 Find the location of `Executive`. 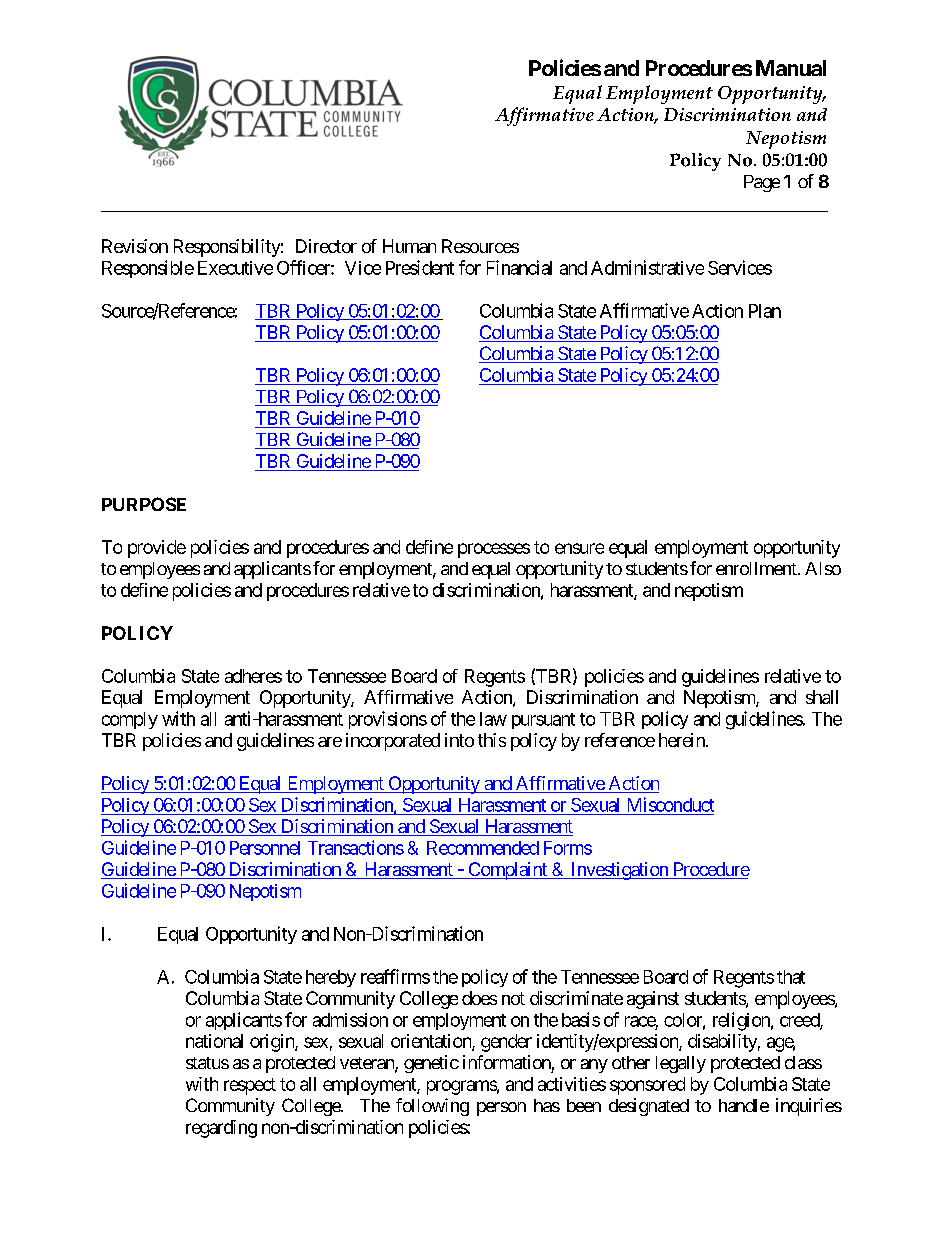

Executive is located at coordinates (235, 268).
